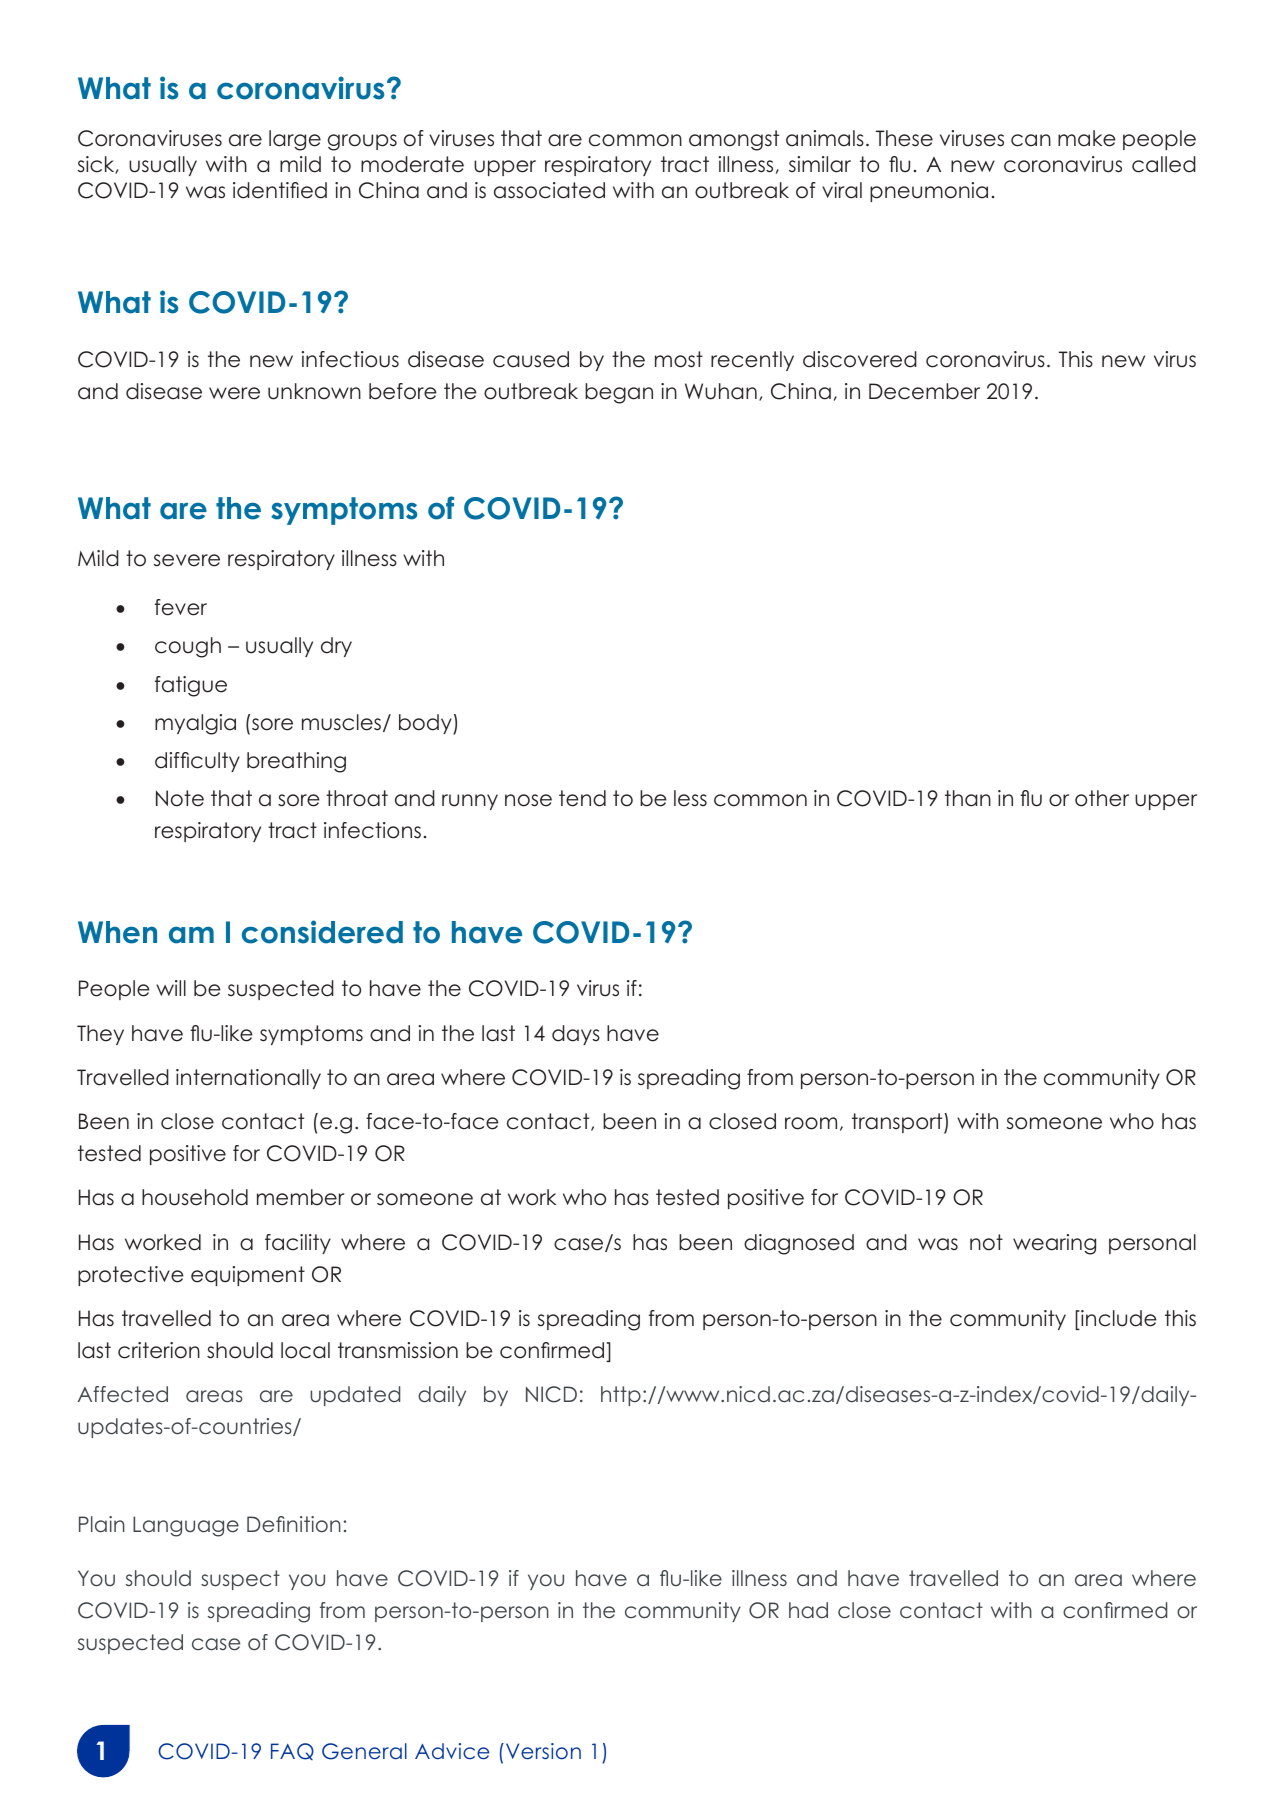 This screenshot has width=1274, height=1802. I want to click on other, so click(1102, 798).
